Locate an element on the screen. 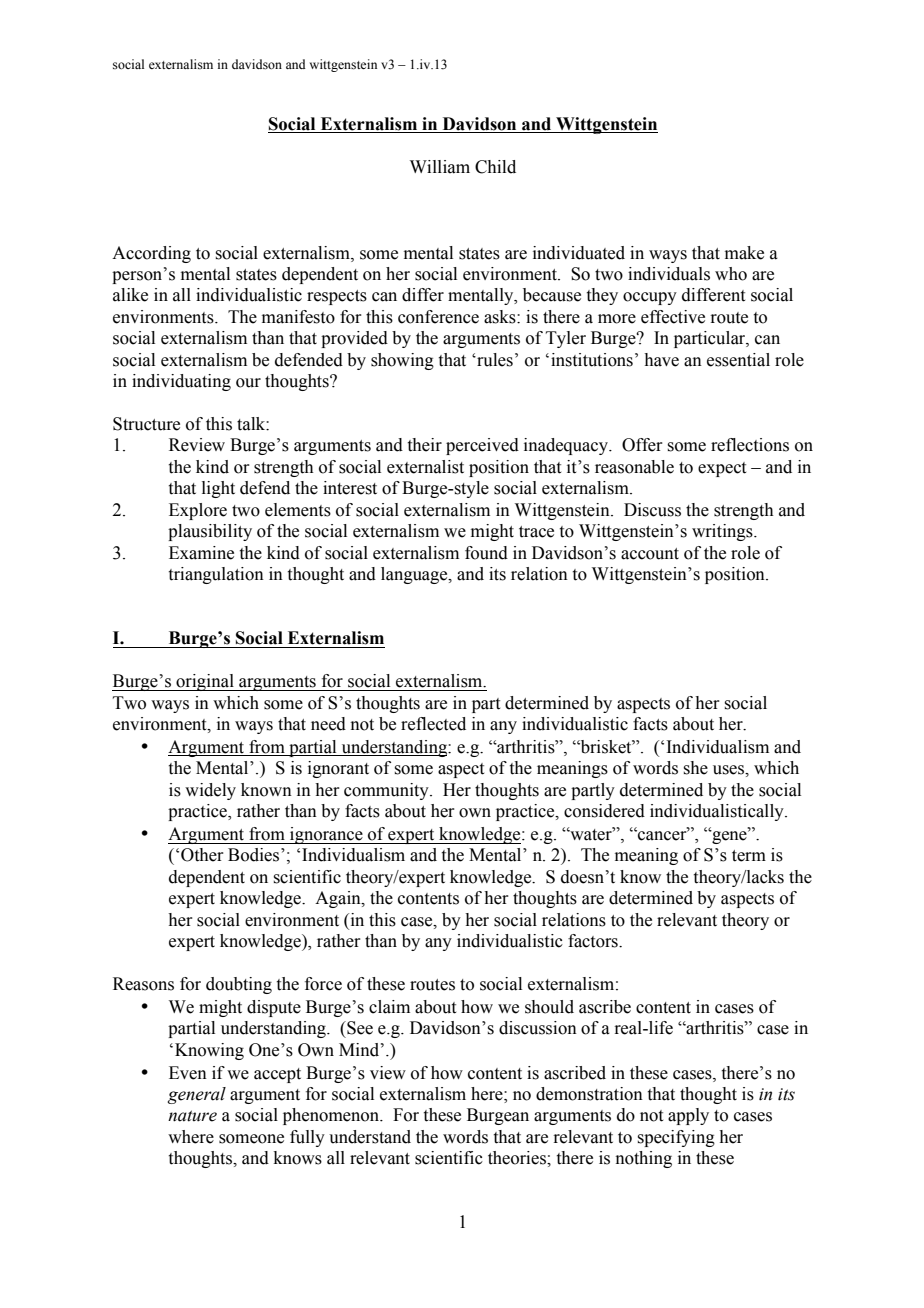 The image size is (924, 1308). theories is located at coordinates (518, 1158).
